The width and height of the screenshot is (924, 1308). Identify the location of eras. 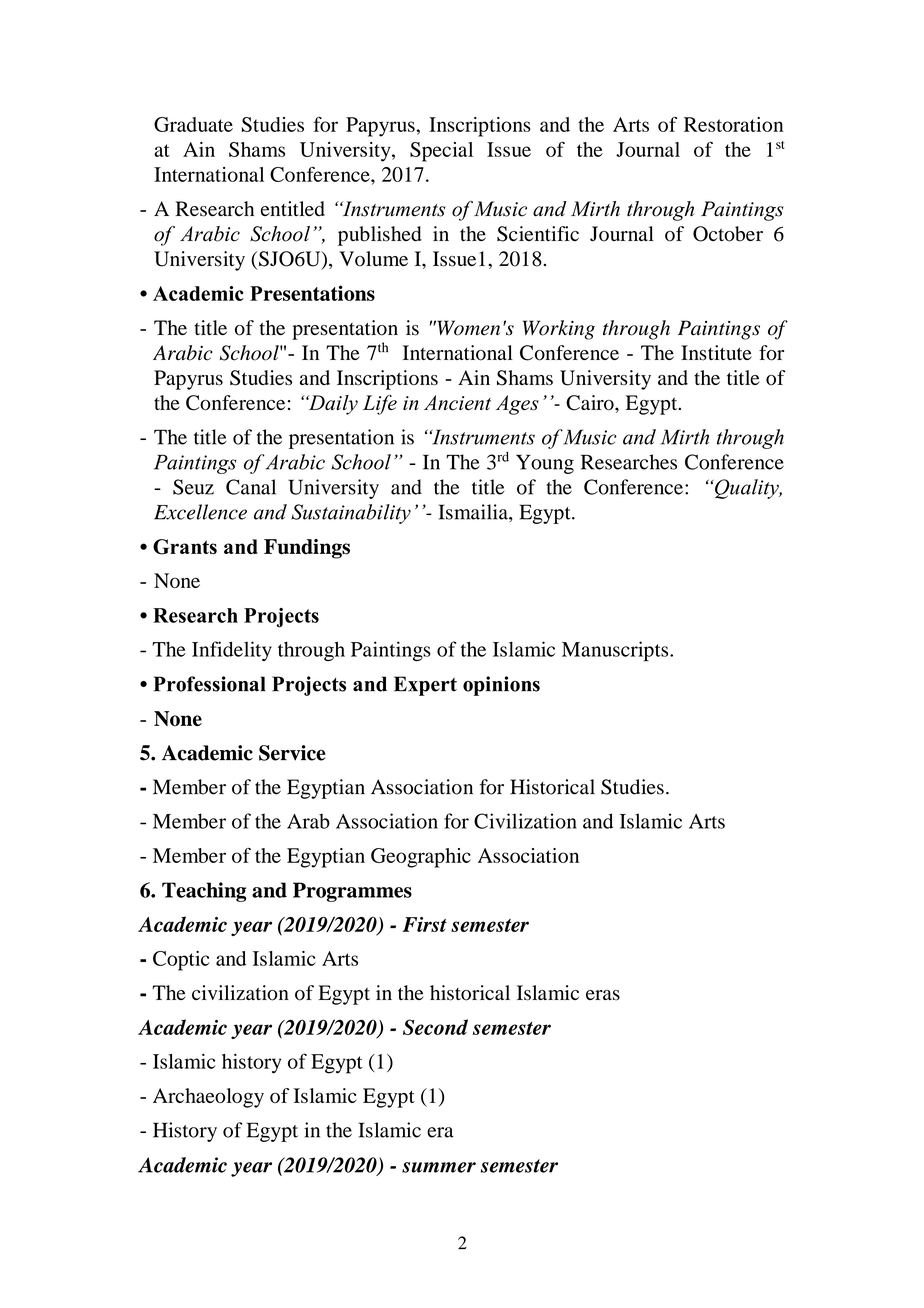
(603, 995).
